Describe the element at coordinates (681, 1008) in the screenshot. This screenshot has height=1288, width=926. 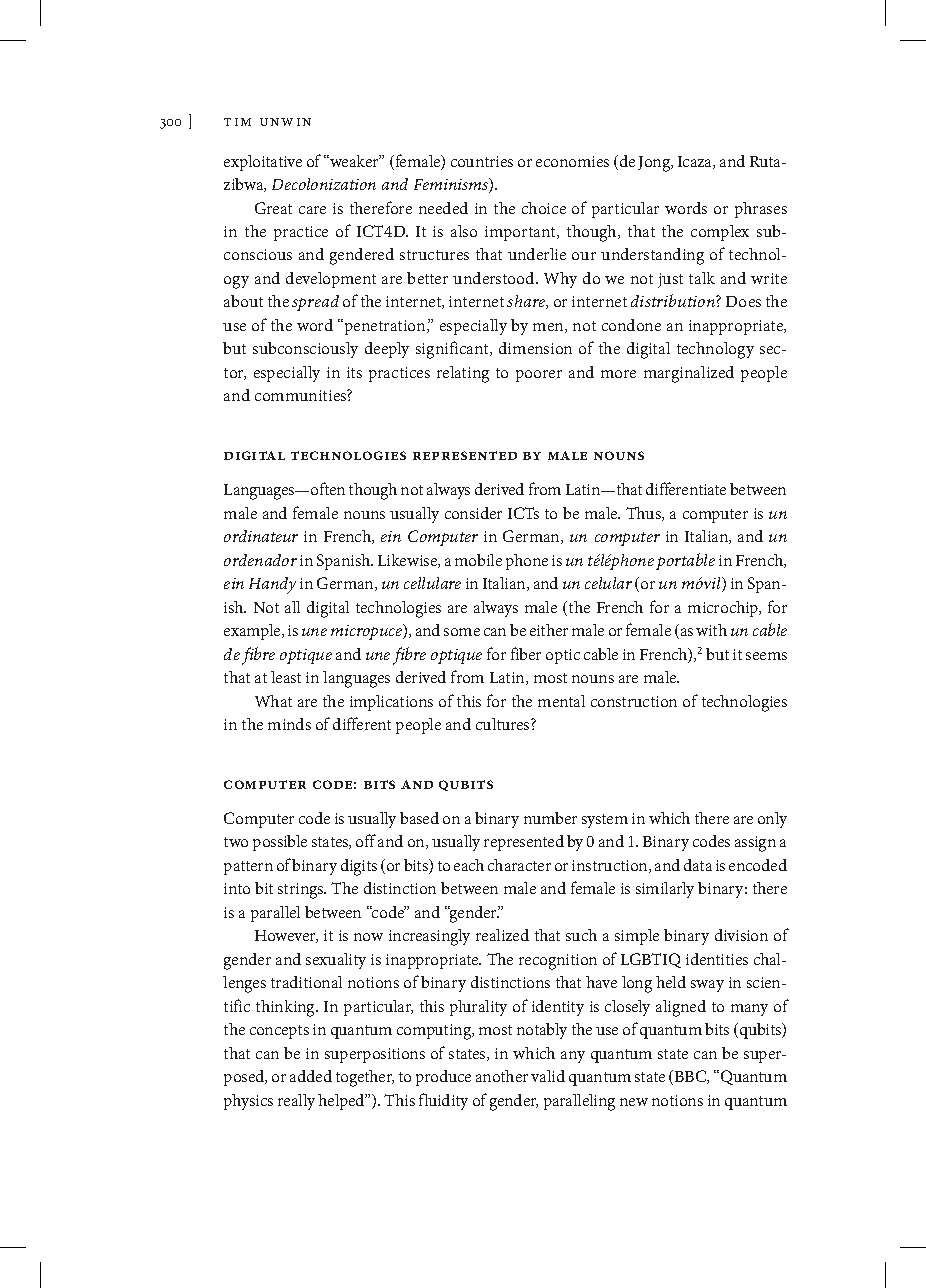
I see `aligned` at that location.
